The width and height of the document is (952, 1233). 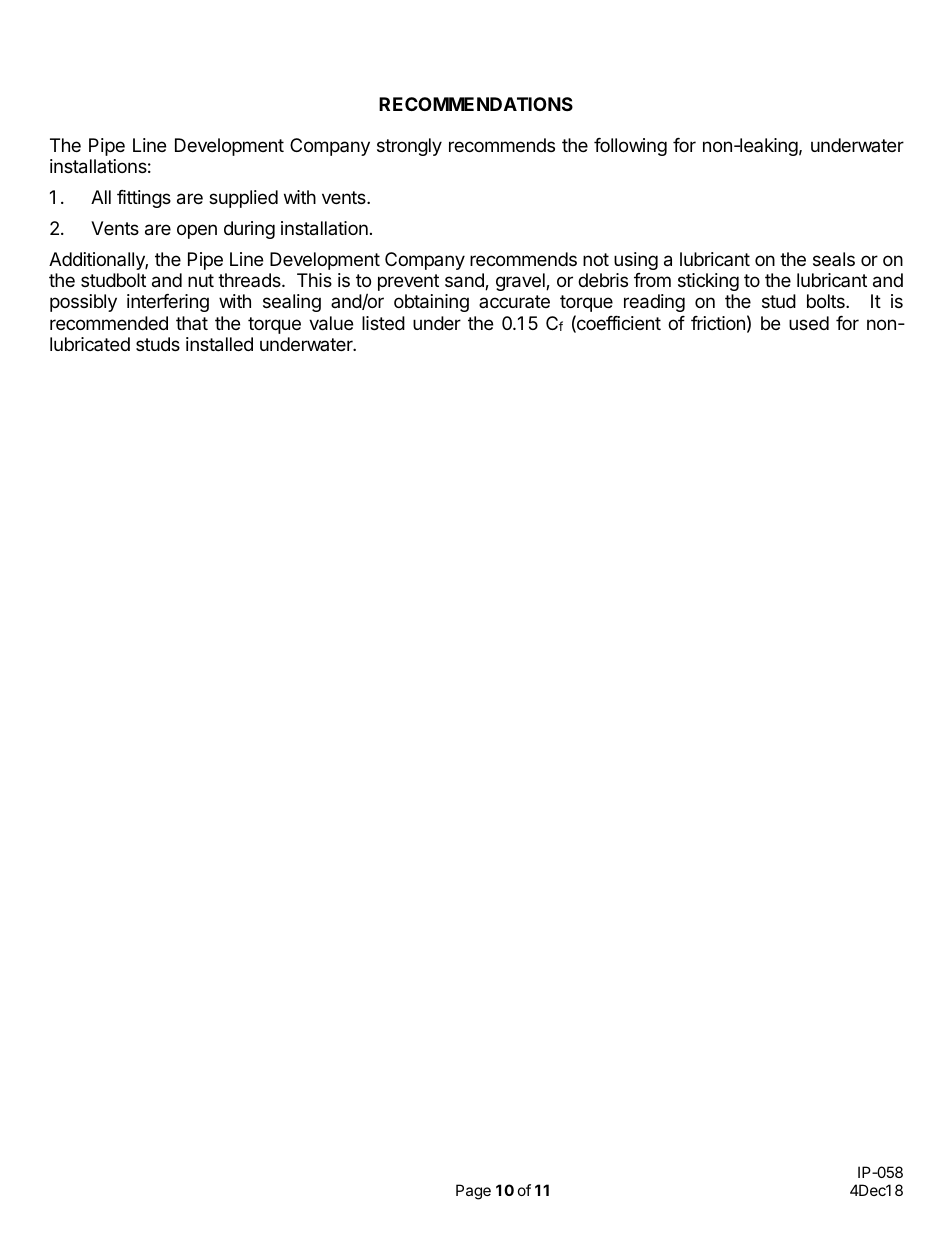 I want to click on fittings, so click(x=144, y=199).
